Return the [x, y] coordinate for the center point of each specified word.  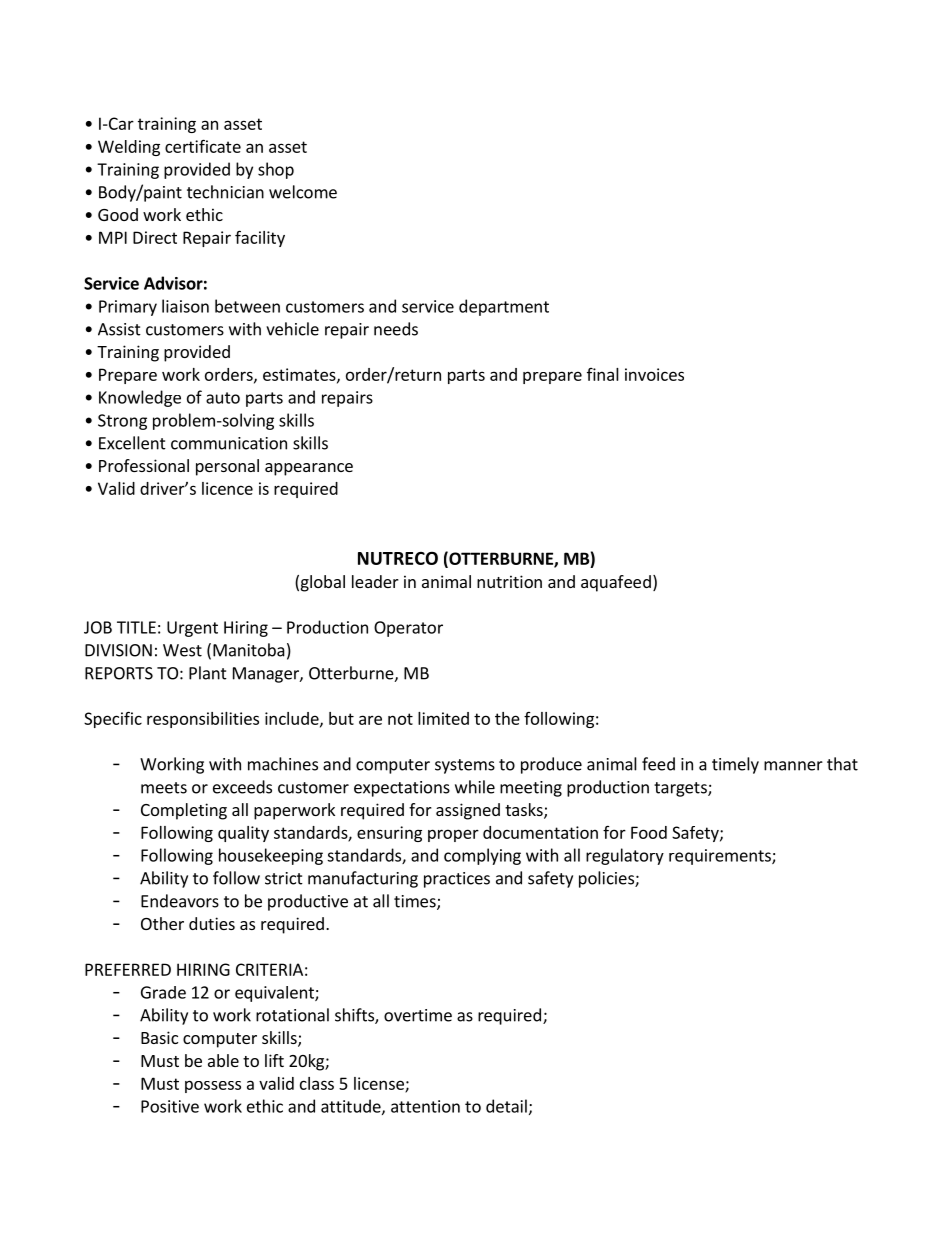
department [504, 307]
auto [223, 398]
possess [213, 1086]
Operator [408, 629]
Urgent [192, 629]
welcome [303, 192]
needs [396, 329]
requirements [721, 857]
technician [225, 192]
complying [482, 856]
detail [506, 1106]
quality [243, 834]
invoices [654, 374]
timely [735, 765]
